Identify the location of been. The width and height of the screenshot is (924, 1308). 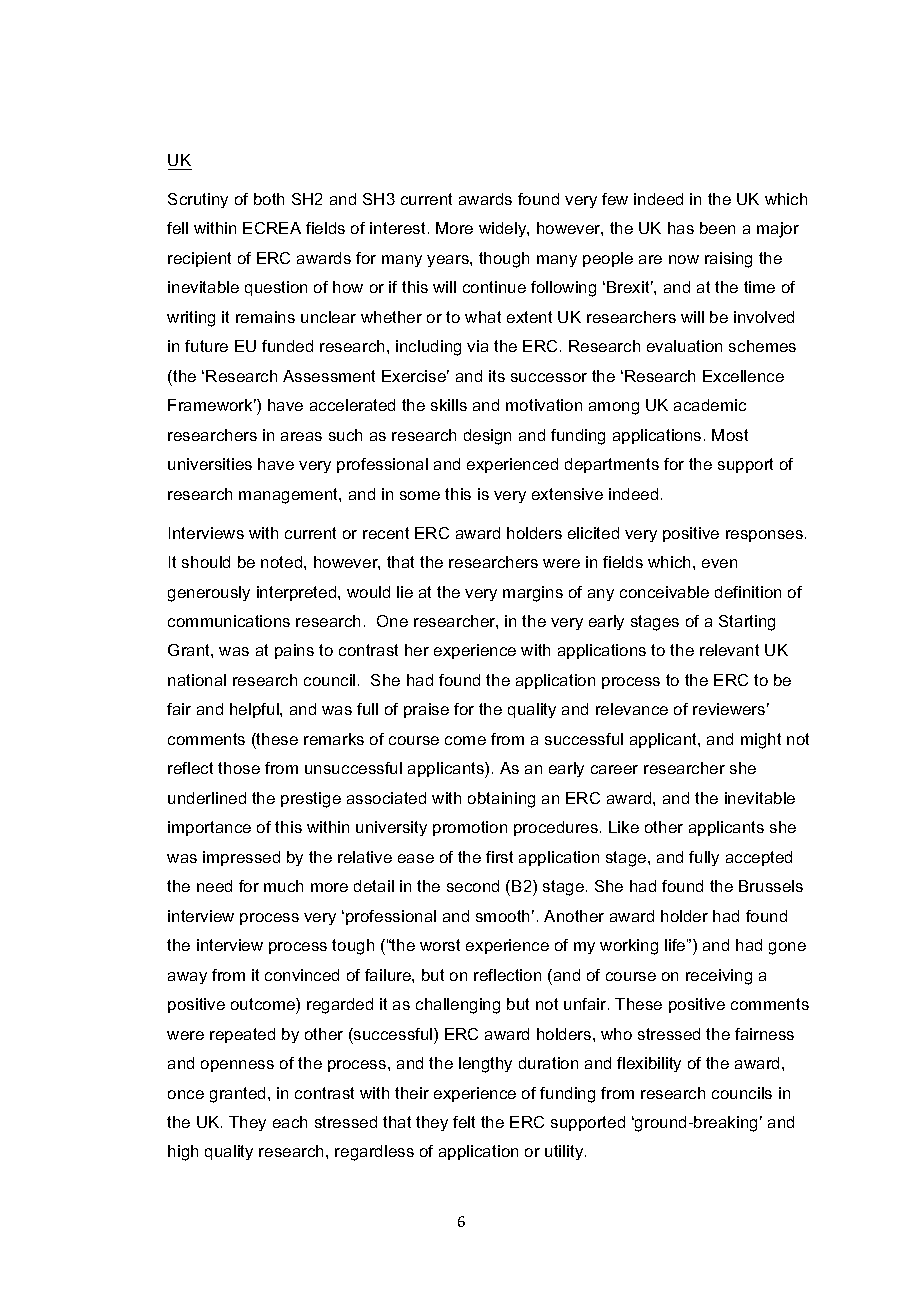
(717, 228).
